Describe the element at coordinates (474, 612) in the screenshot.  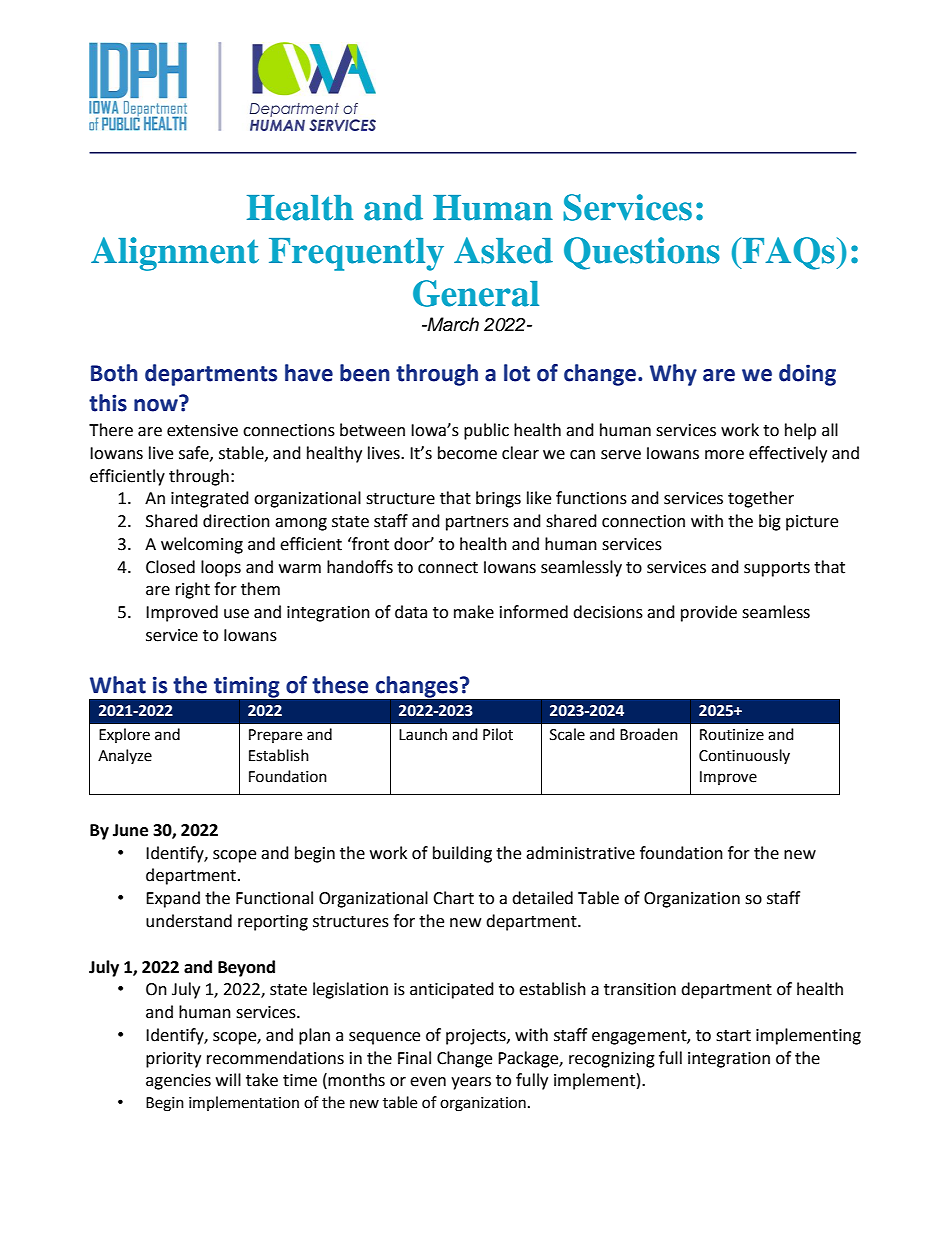
I see `make` at that location.
